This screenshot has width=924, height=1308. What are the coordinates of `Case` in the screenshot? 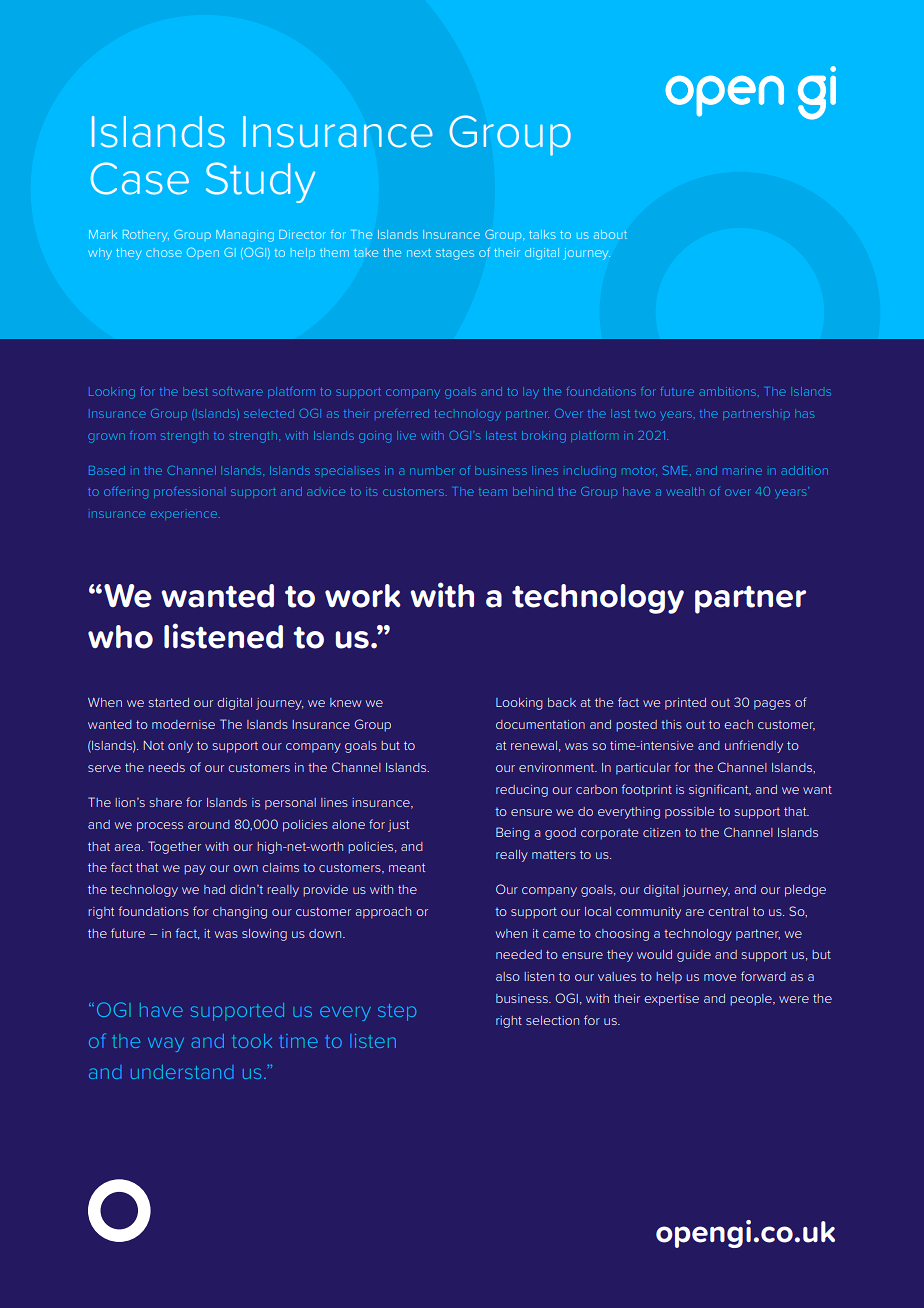 It's located at (140, 178).
